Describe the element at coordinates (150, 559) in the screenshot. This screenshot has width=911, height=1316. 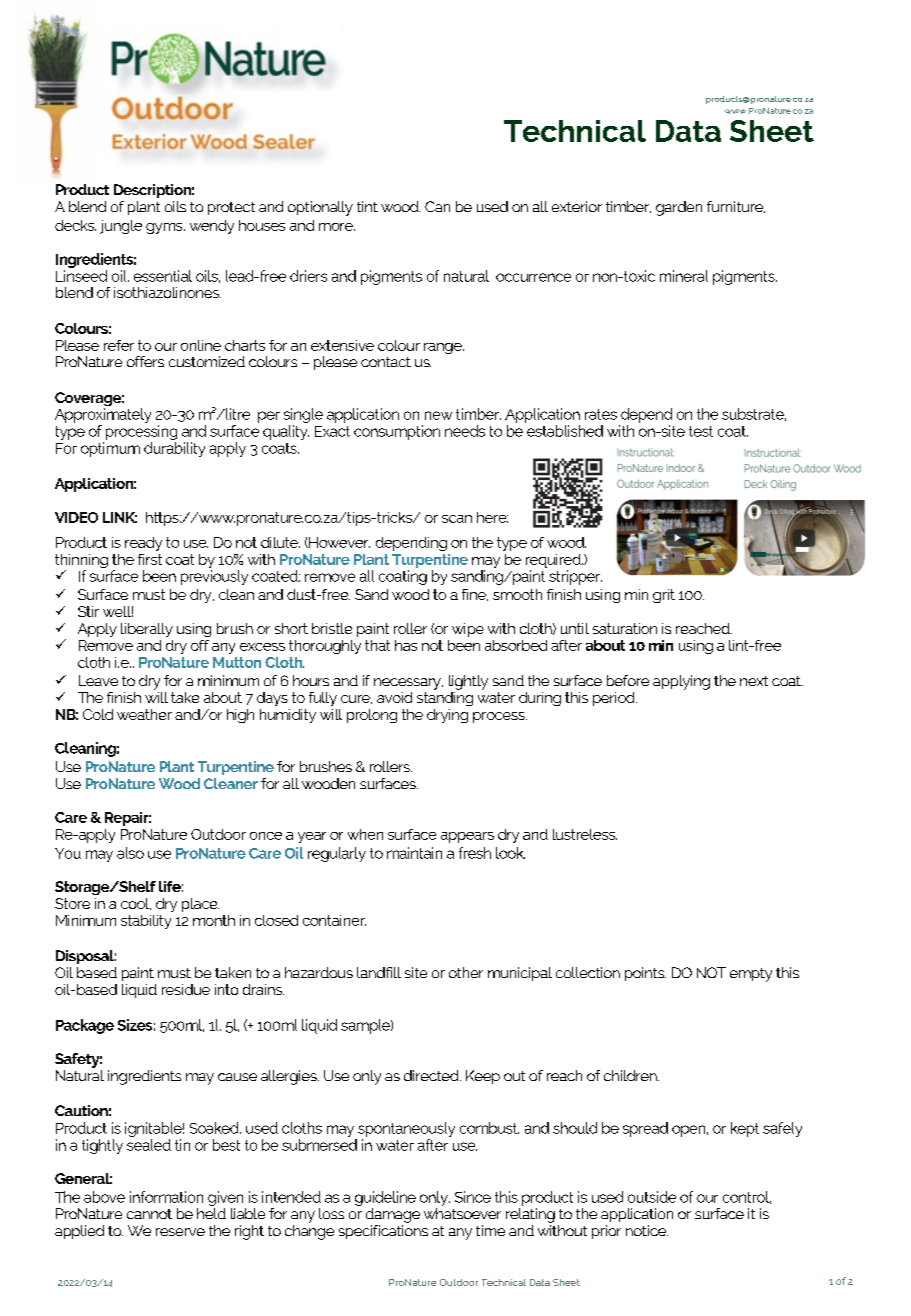
I see `first` at that location.
